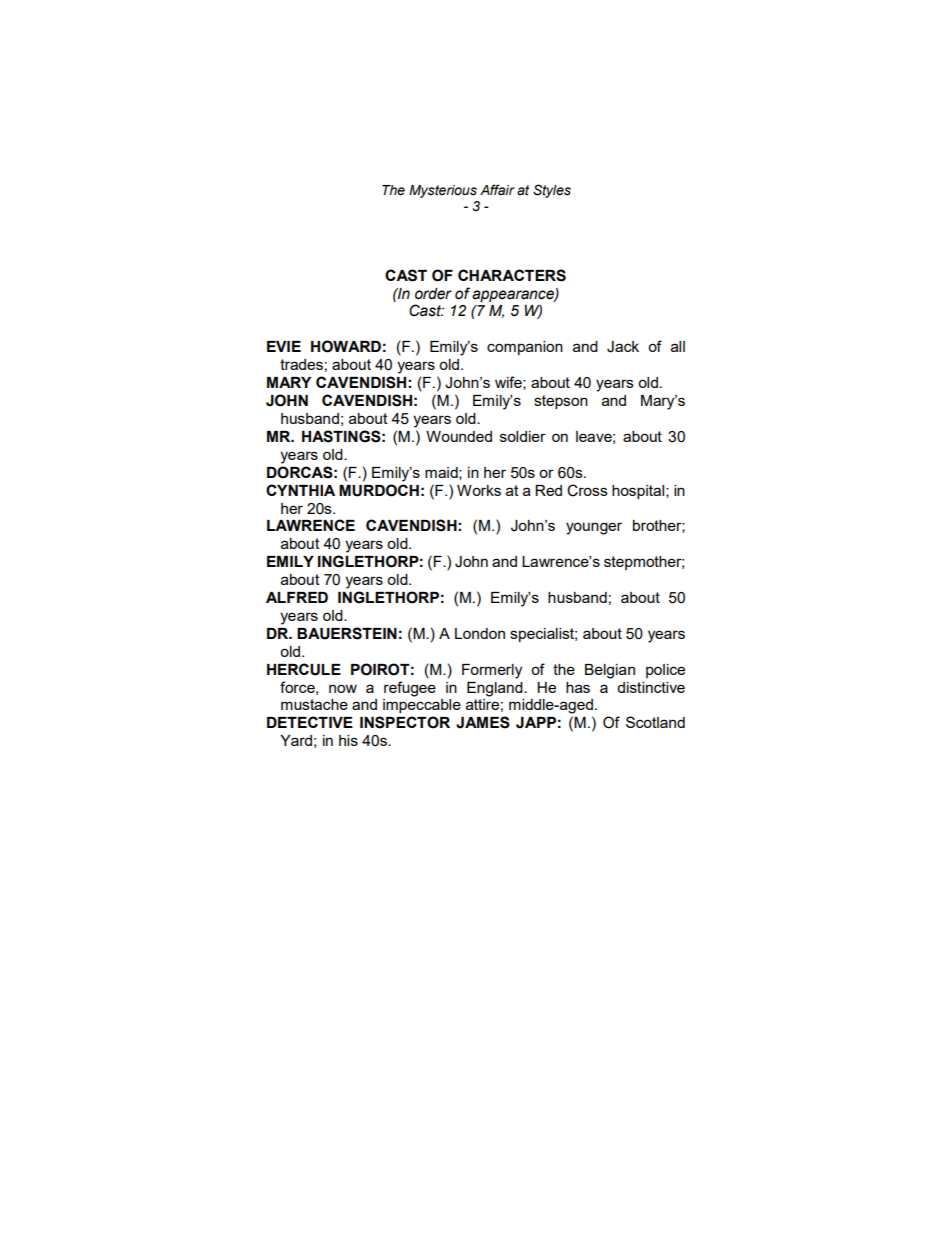 The image size is (952, 1233). I want to click on DETECTIVE, so click(310, 722).
